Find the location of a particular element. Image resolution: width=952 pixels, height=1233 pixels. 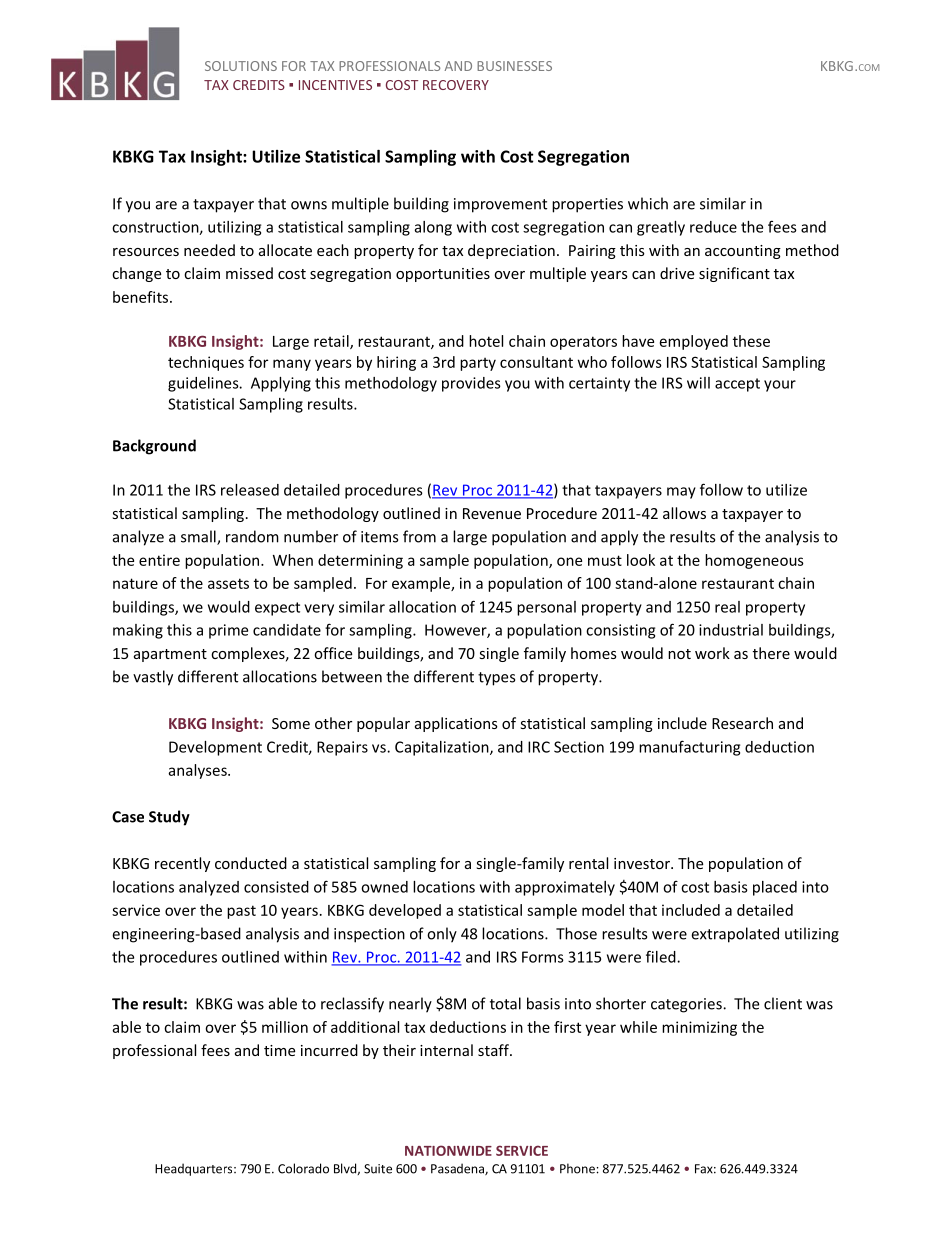

developed is located at coordinates (405, 911).
